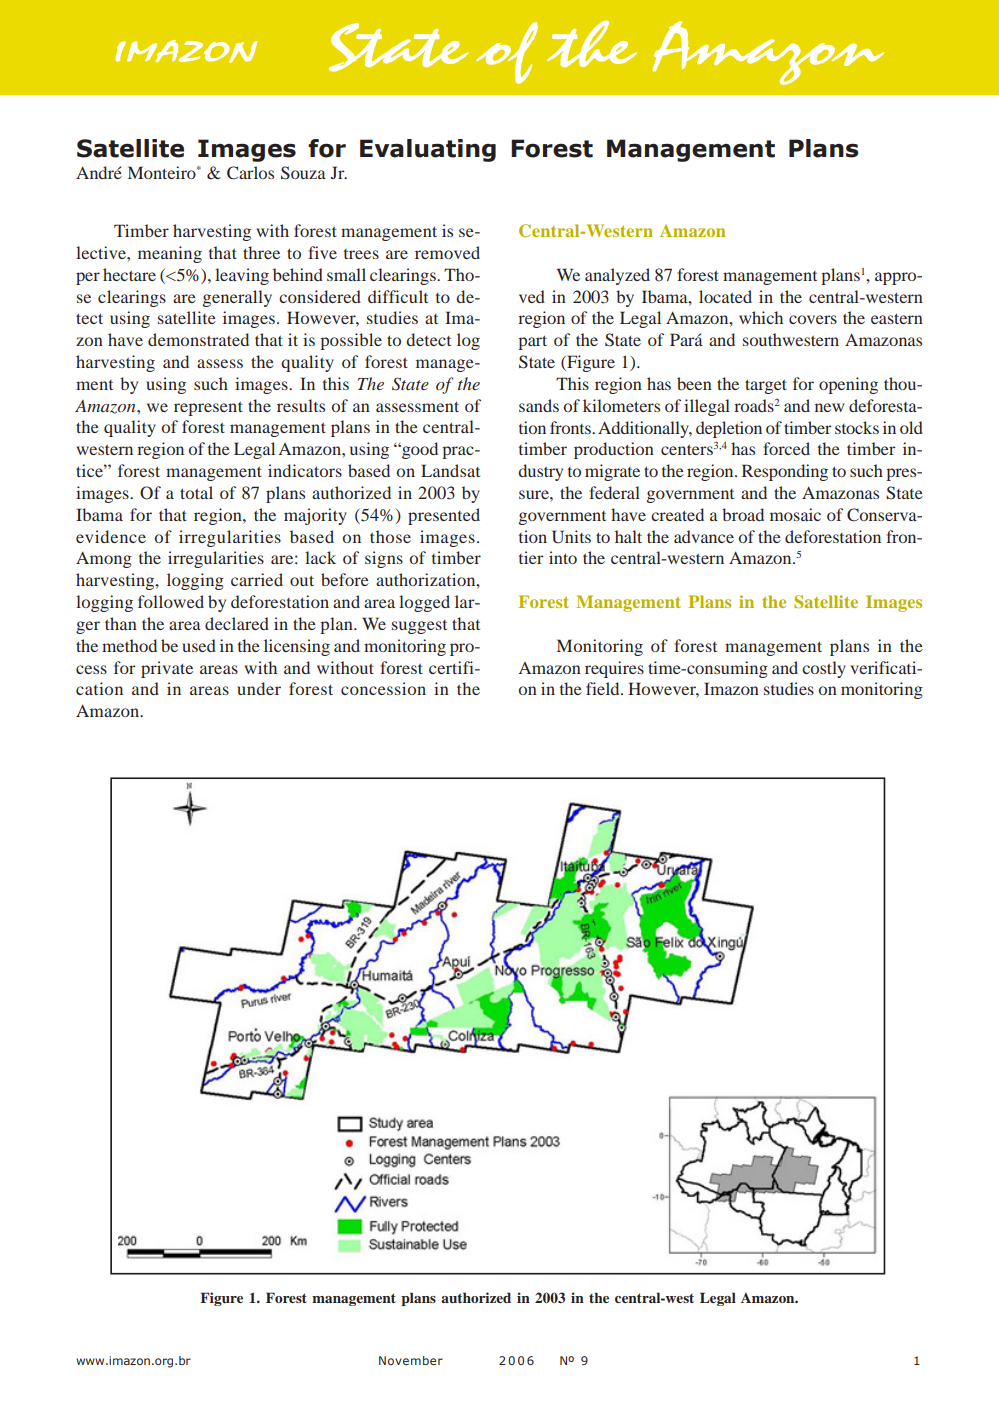  What do you see at coordinates (725, 296) in the page?
I see `located` at bounding box center [725, 296].
